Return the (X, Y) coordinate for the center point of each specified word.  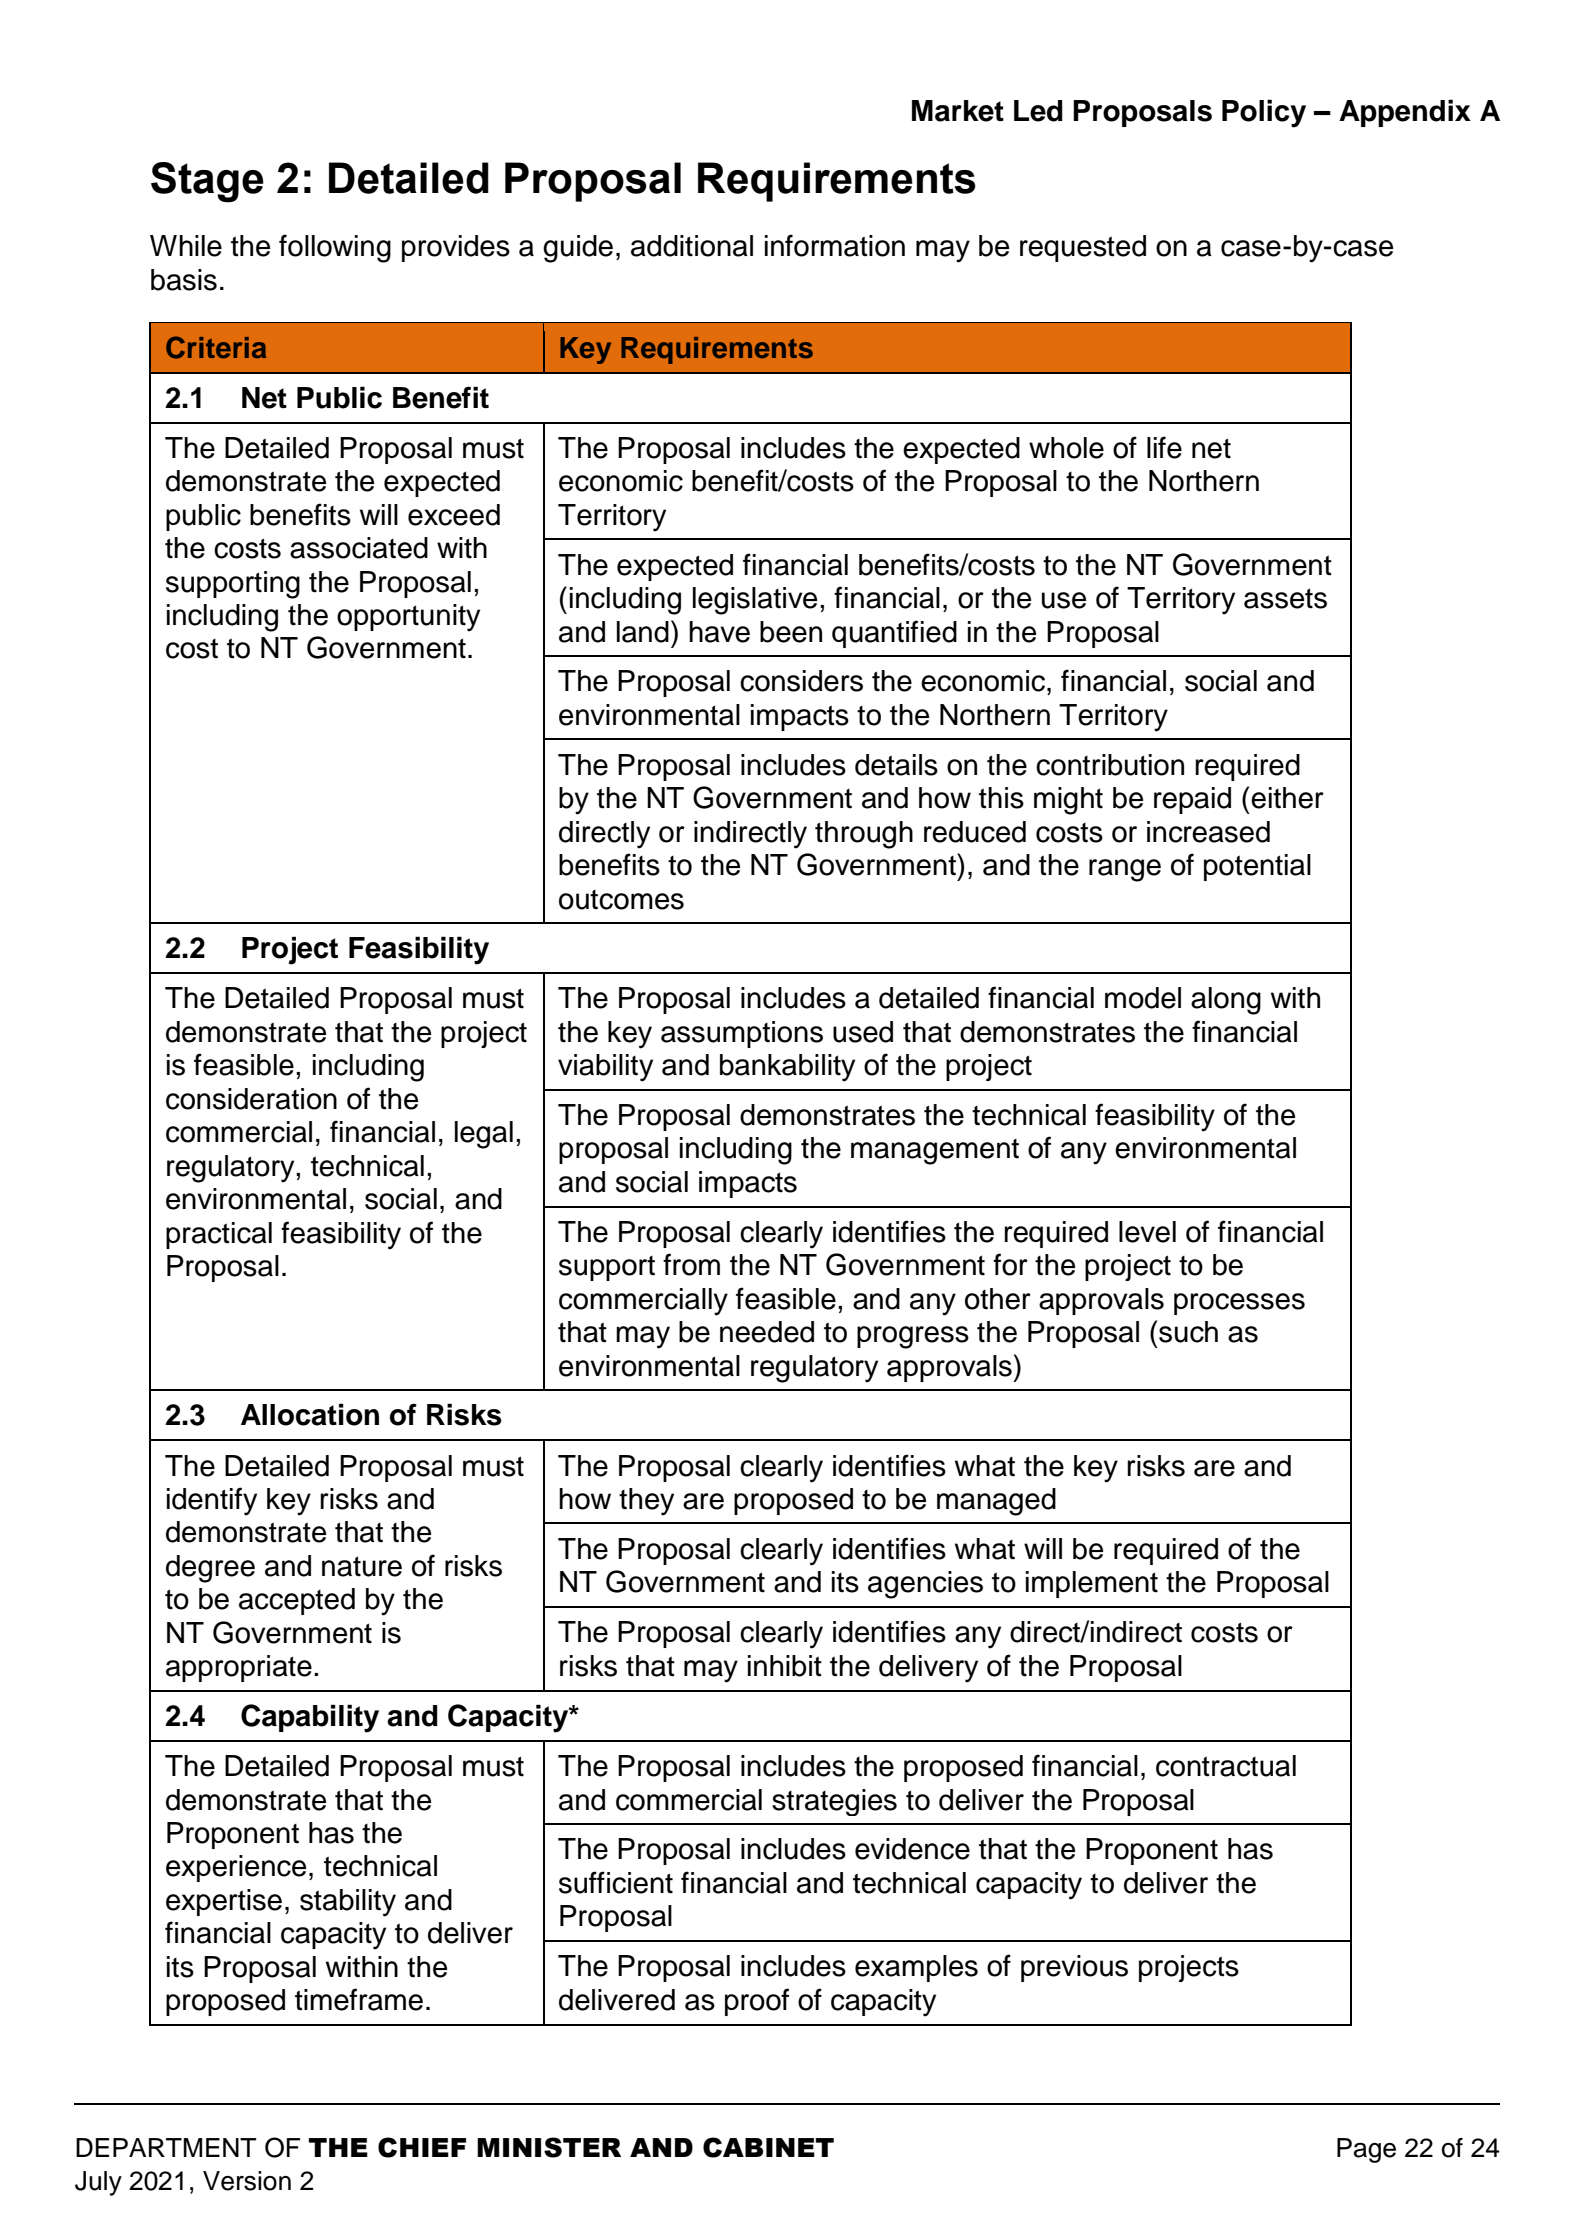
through (864, 835)
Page (1366, 2150)
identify (212, 1501)
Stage (207, 182)
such (1188, 1332)
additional (692, 246)
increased (1208, 832)
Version (247, 2181)
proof (757, 2002)
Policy (1264, 113)
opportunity (408, 618)
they (646, 1502)
